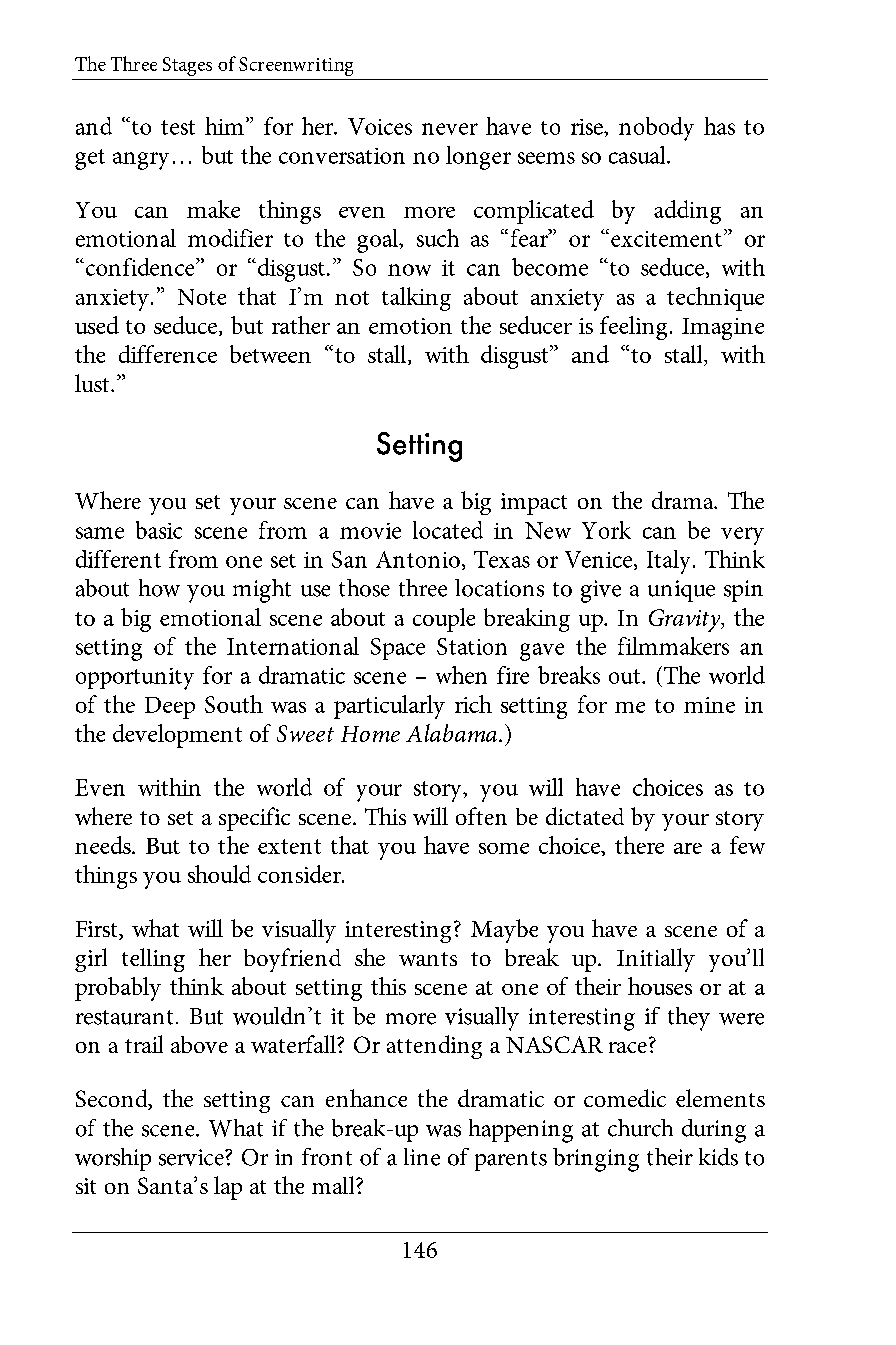 This screenshot has height=1345, width=896. What do you see at coordinates (178, 127) in the screenshot?
I see `test` at bounding box center [178, 127].
